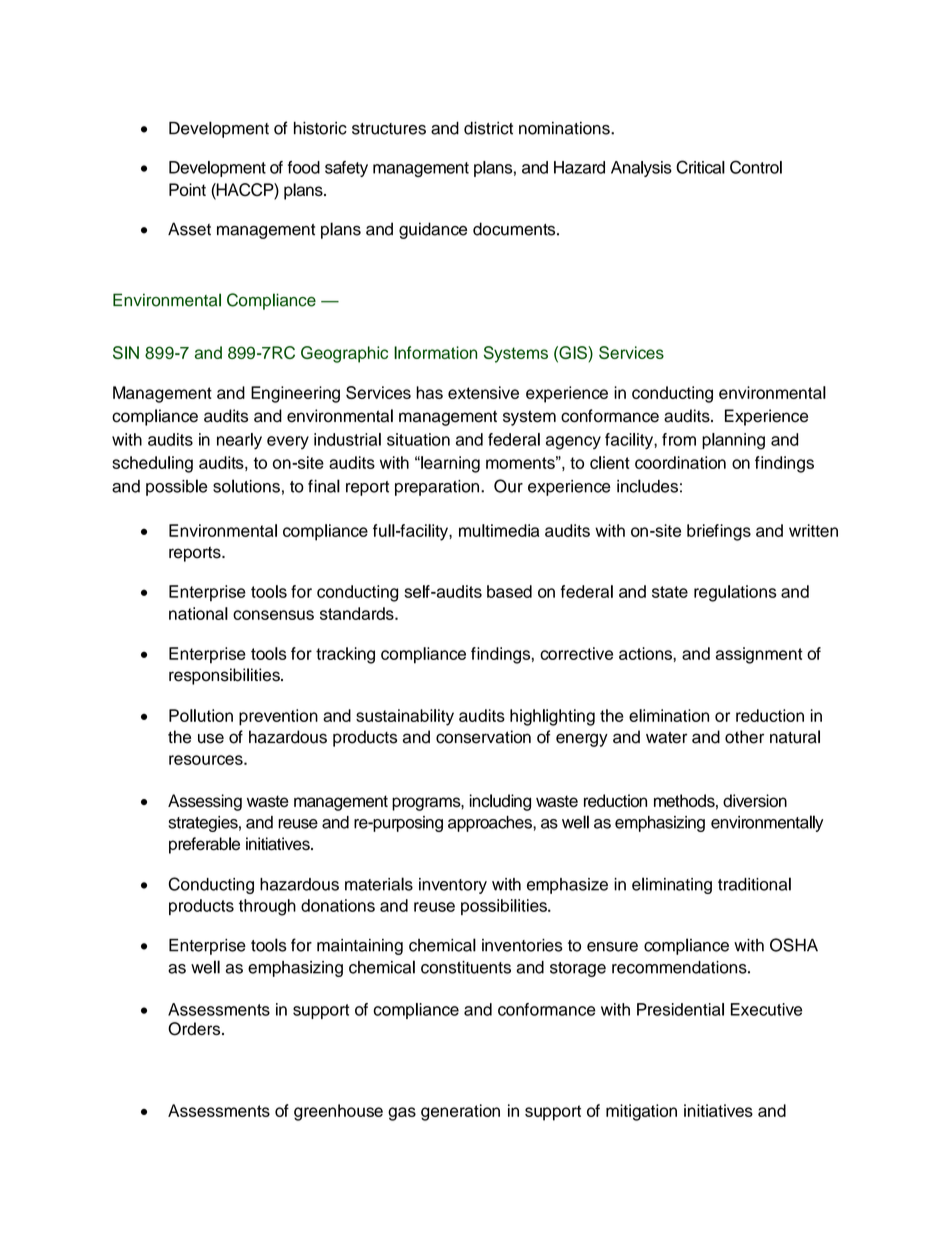  I want to click on Point, so click(187, 189).
